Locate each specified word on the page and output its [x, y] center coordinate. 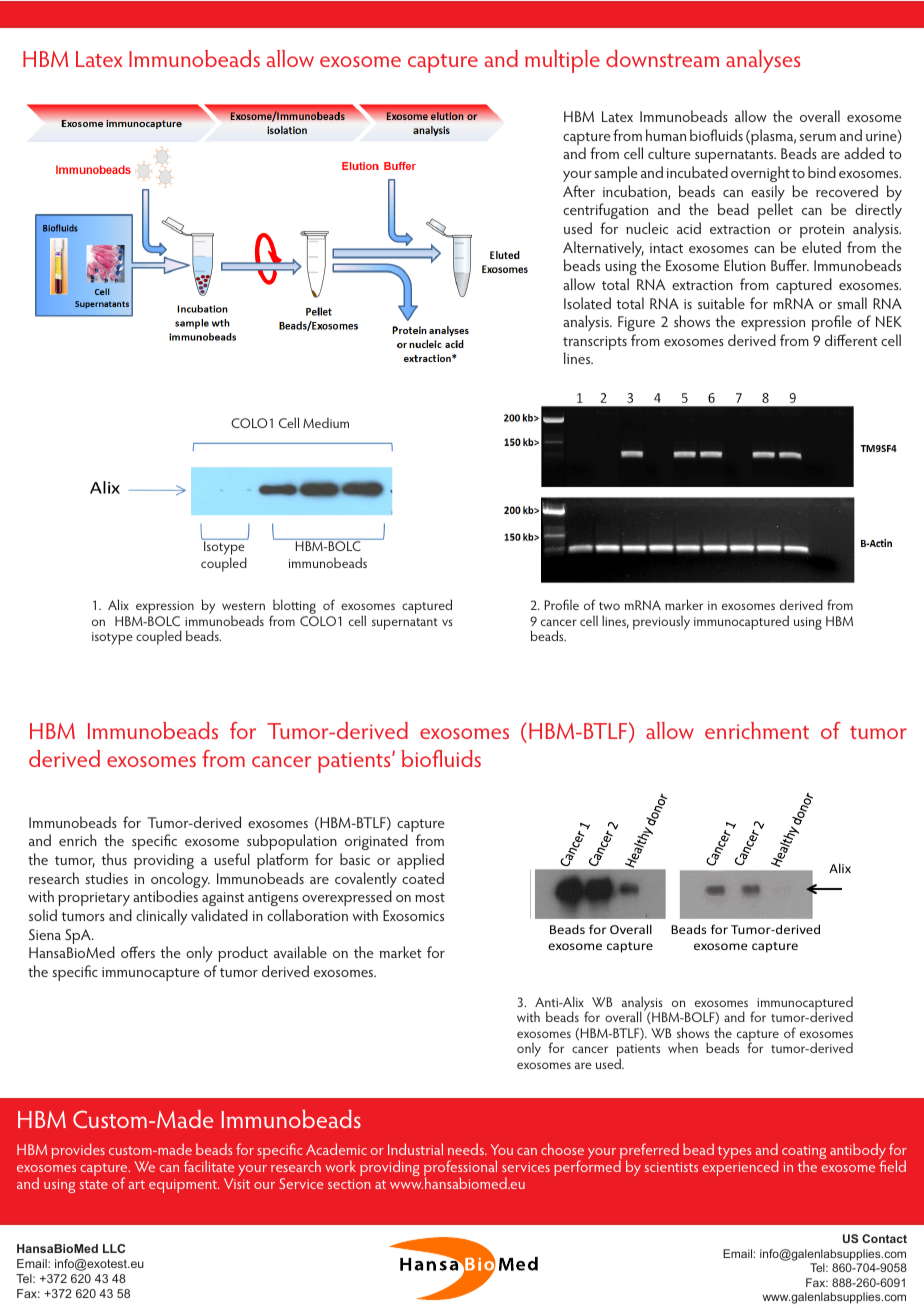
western [243, 606]
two [609, 606]
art [137, 1184]
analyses [763, 61]
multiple [562, 61]
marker [684, 604]
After [579, 191]
